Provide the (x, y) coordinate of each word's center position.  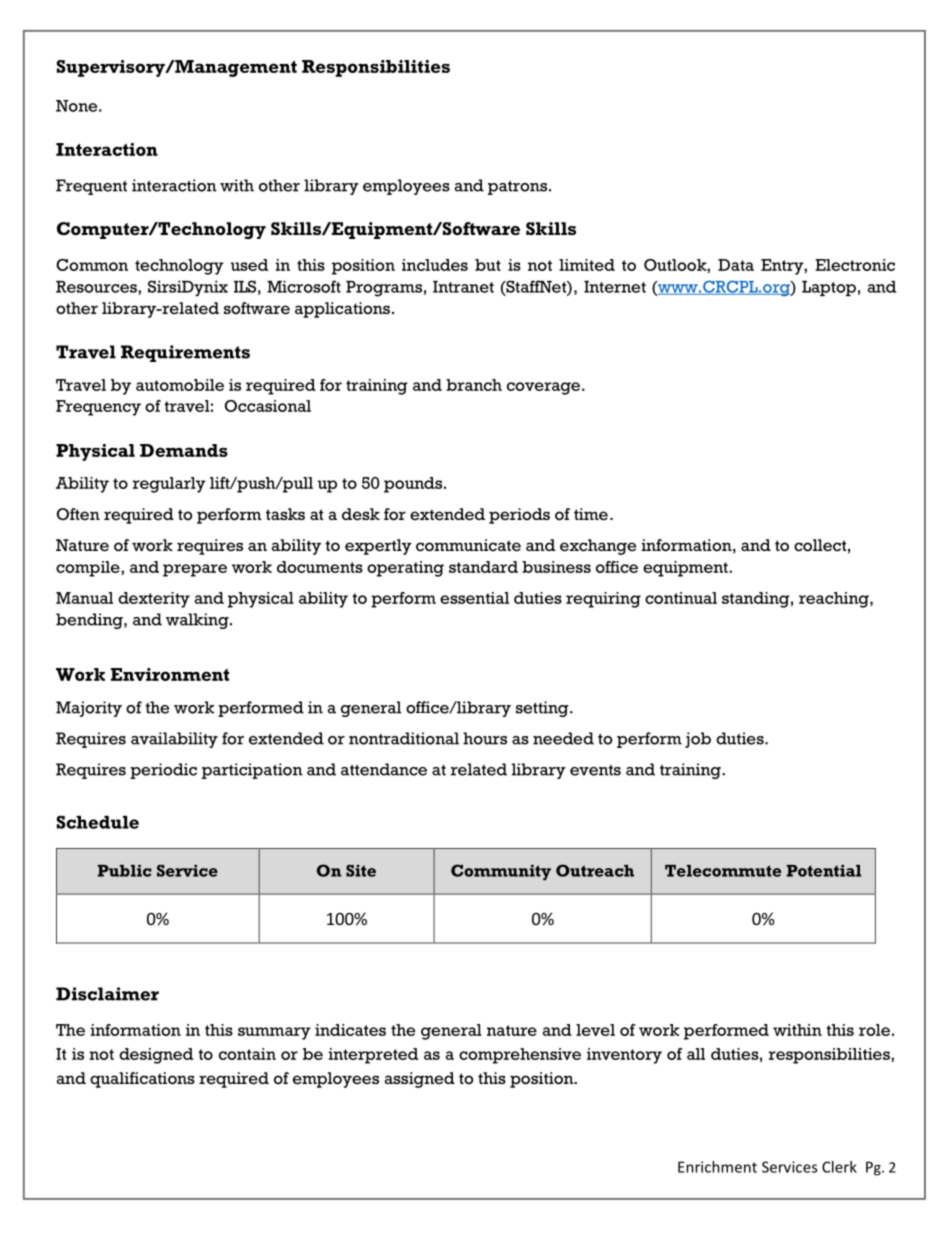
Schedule (98, 822)
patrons (517, 188)
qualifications (142, 1080)
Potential (823, 870)
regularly (169, 485)
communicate (468, 545)
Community (501, 872)
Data (736, 265)
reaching (835, 600)
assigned (420, 1080)
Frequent (91, 187)
